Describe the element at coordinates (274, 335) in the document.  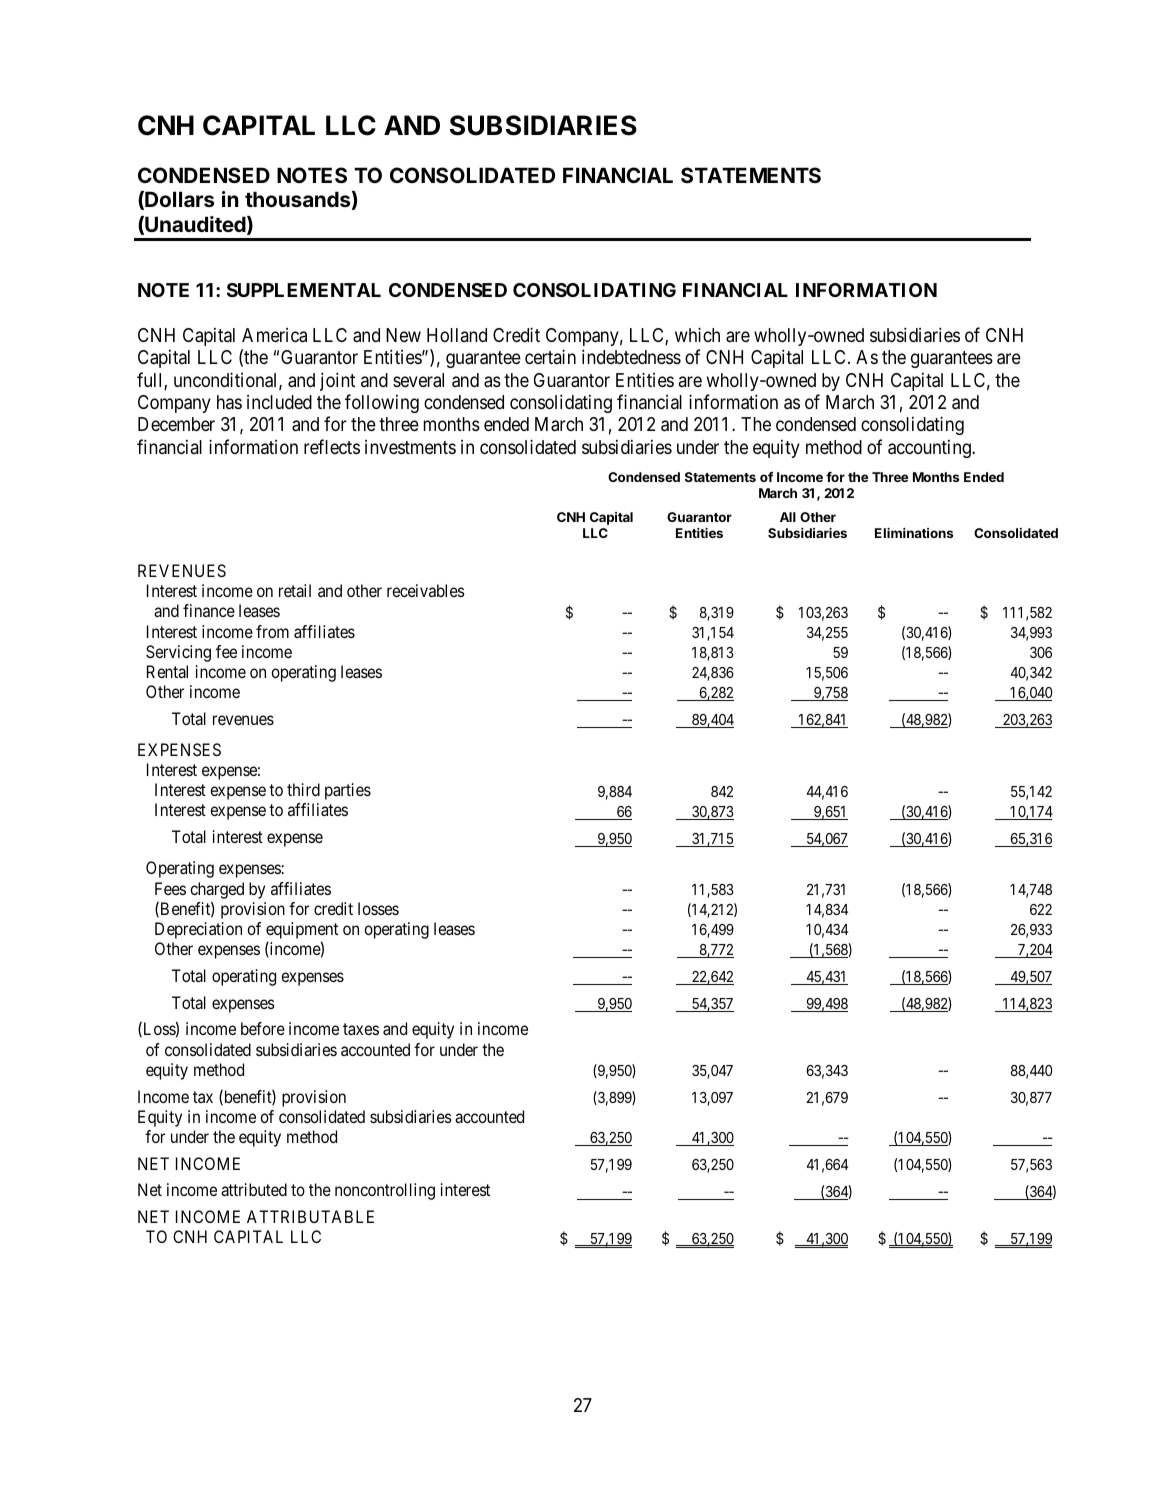
I see `America` at that location.
